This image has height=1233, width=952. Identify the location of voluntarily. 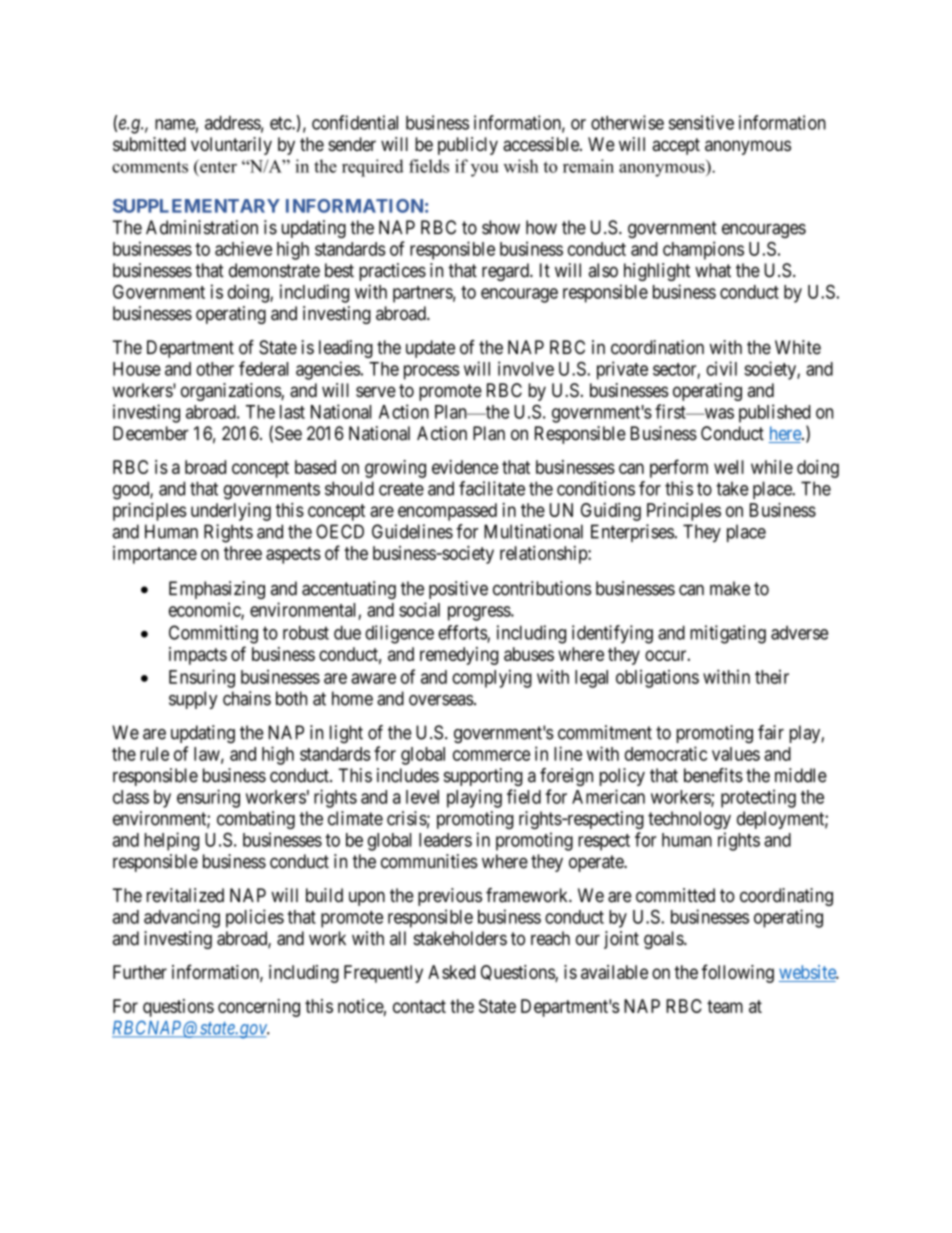
(231, 146).
